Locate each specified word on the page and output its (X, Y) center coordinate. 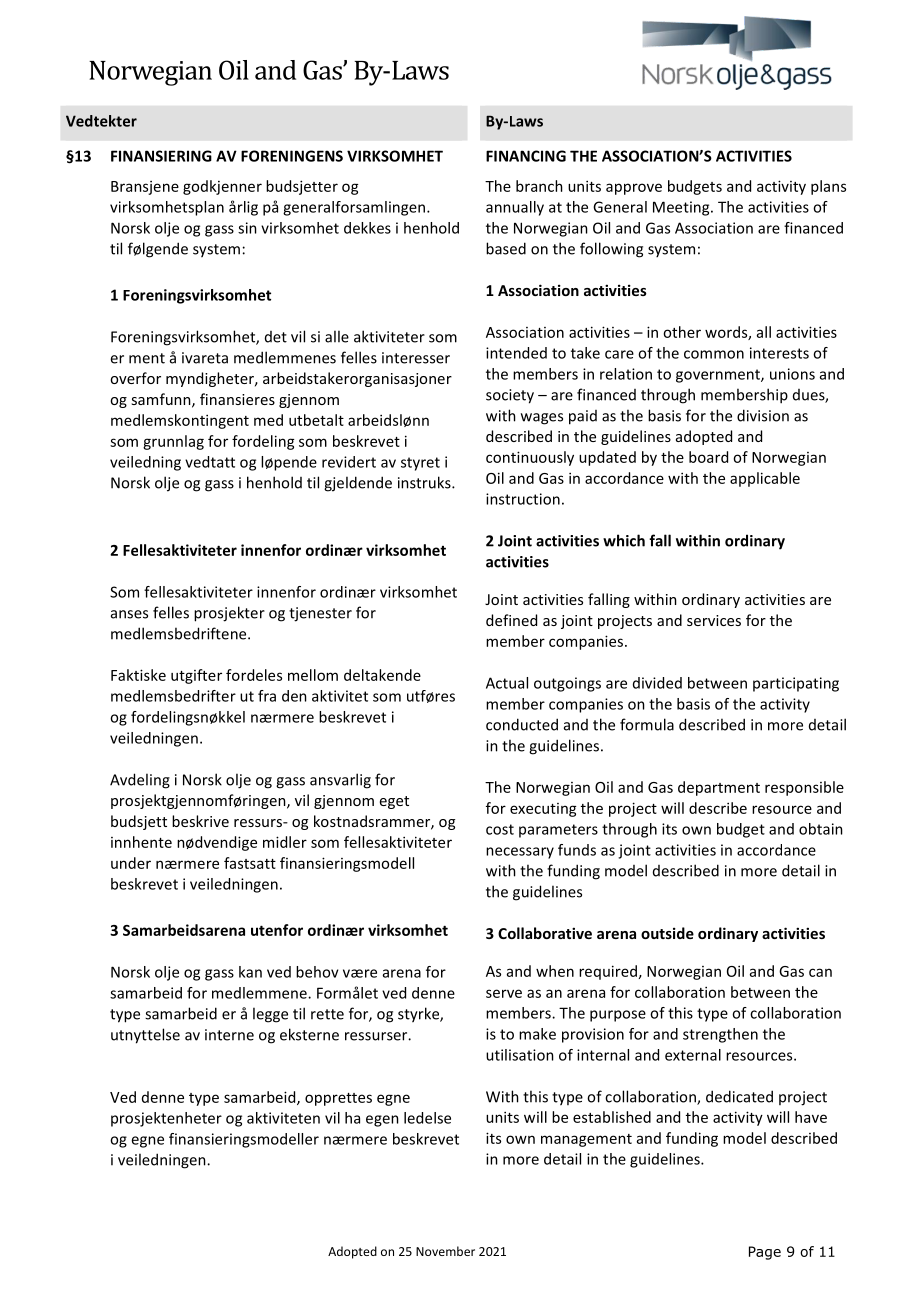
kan (250, 972)
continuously (530, 458)
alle (337, 336)
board (708, 457)
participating (796, 684)
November (445, 1251)
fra (267, 696)
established (612, 1117)
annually (515, 208)
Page (765, 1253)
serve (504, 993)
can (820, 972)
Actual (507, 683)
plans (828, 187)
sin (247, 228)
